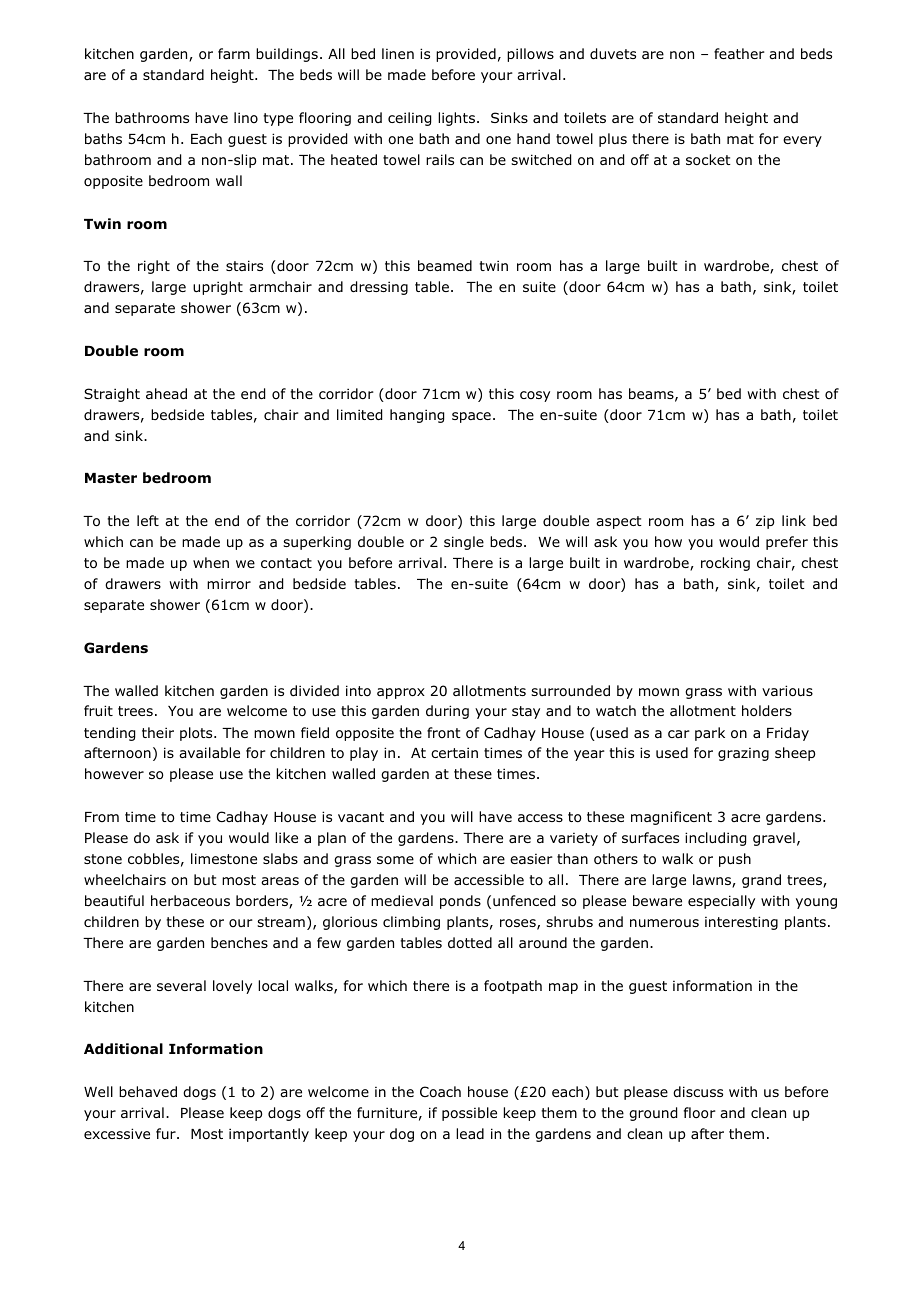 The width and height of the page is (924, 1308). I want to click on when, so click(211, 562).
